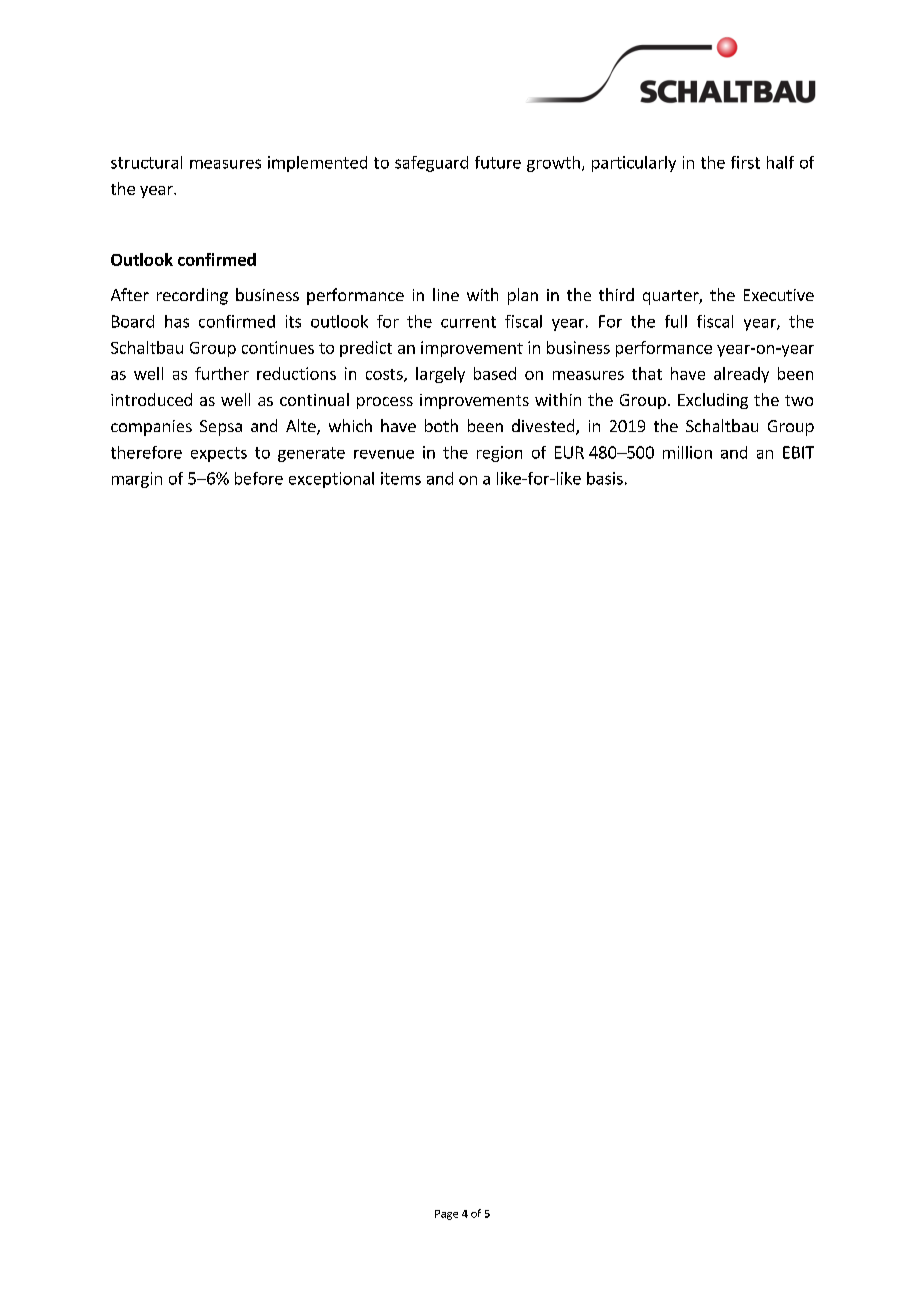  Describe the element at coordinates (431, 164) in the image. I see `safeguard` at that location.
